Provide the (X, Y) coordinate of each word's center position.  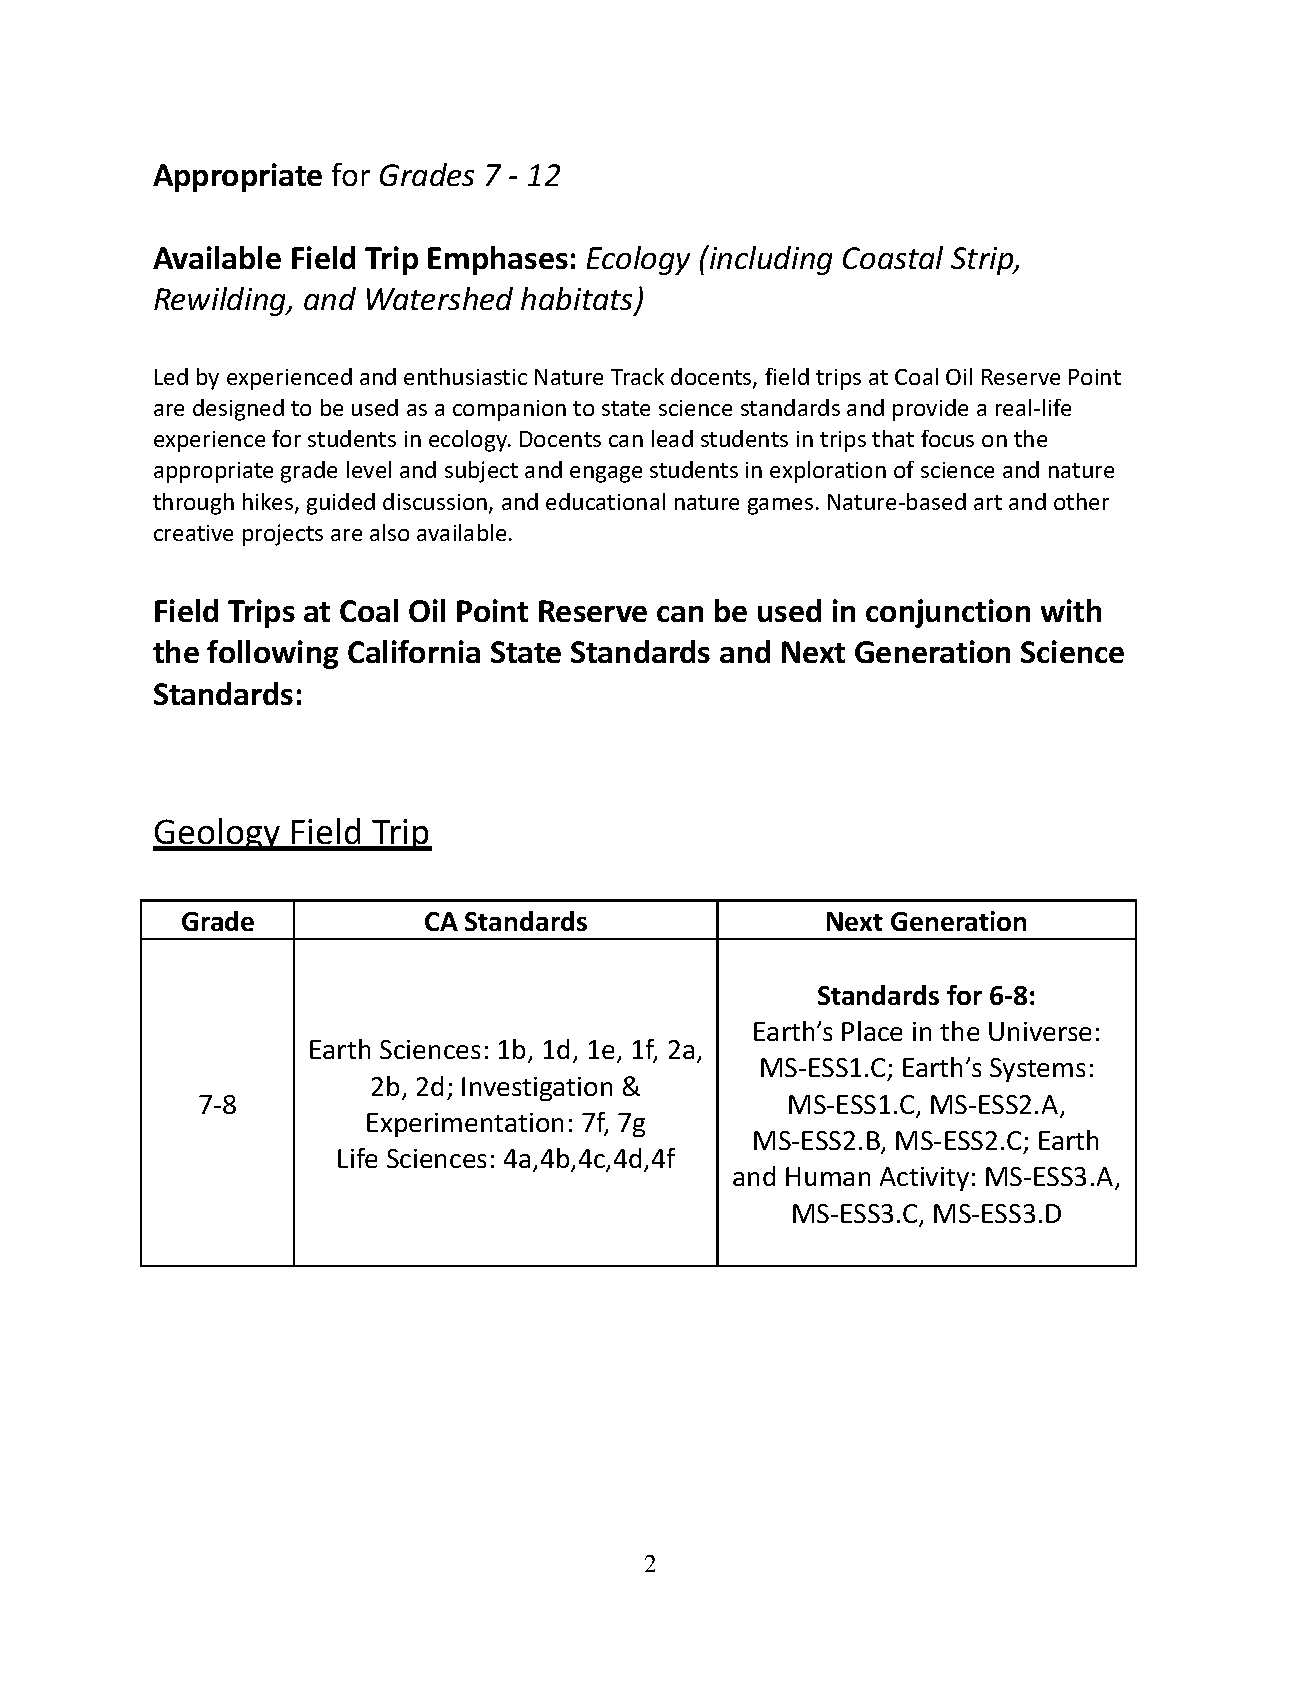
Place (872, 1031)
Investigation (537, 1089)
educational (605, 501)
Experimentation (465, 1125)
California (414, 651)
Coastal (893, 257)
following (272, 654)
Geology (217, 834)
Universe (1040, 1031)
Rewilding (221, 301)
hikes (269, 503)
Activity (924, 1179)
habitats (578, 300)
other (1081, 501)
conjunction (948, 613)
